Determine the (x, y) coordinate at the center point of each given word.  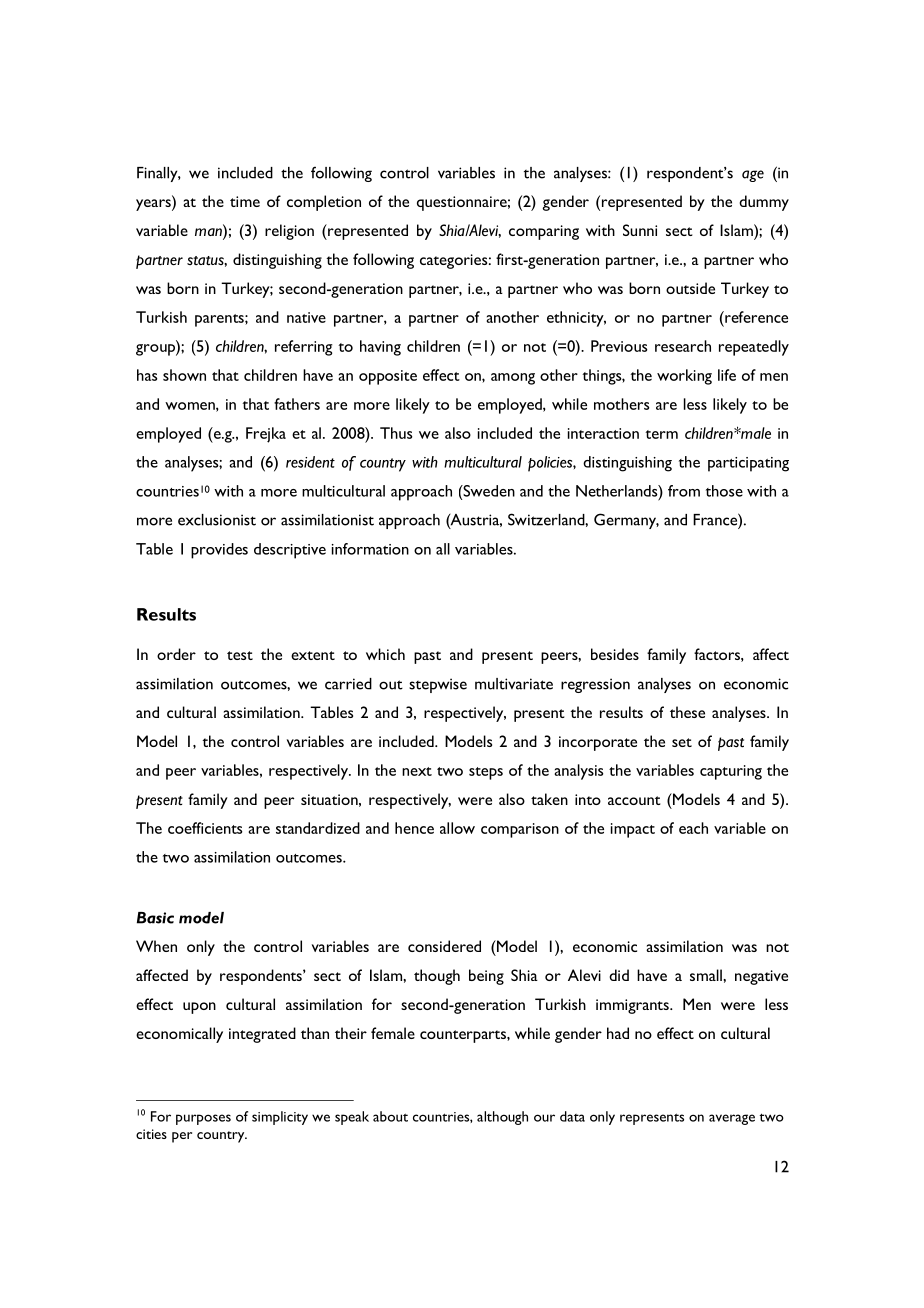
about (390, 1116)
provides (219, 551)
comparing (544, 232)
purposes (203, 1119)
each (693, 828)
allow (457, 828)
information (370, 549)
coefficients (205, 828)
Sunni (640, 230)
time (245, 201)
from (684, 491)
